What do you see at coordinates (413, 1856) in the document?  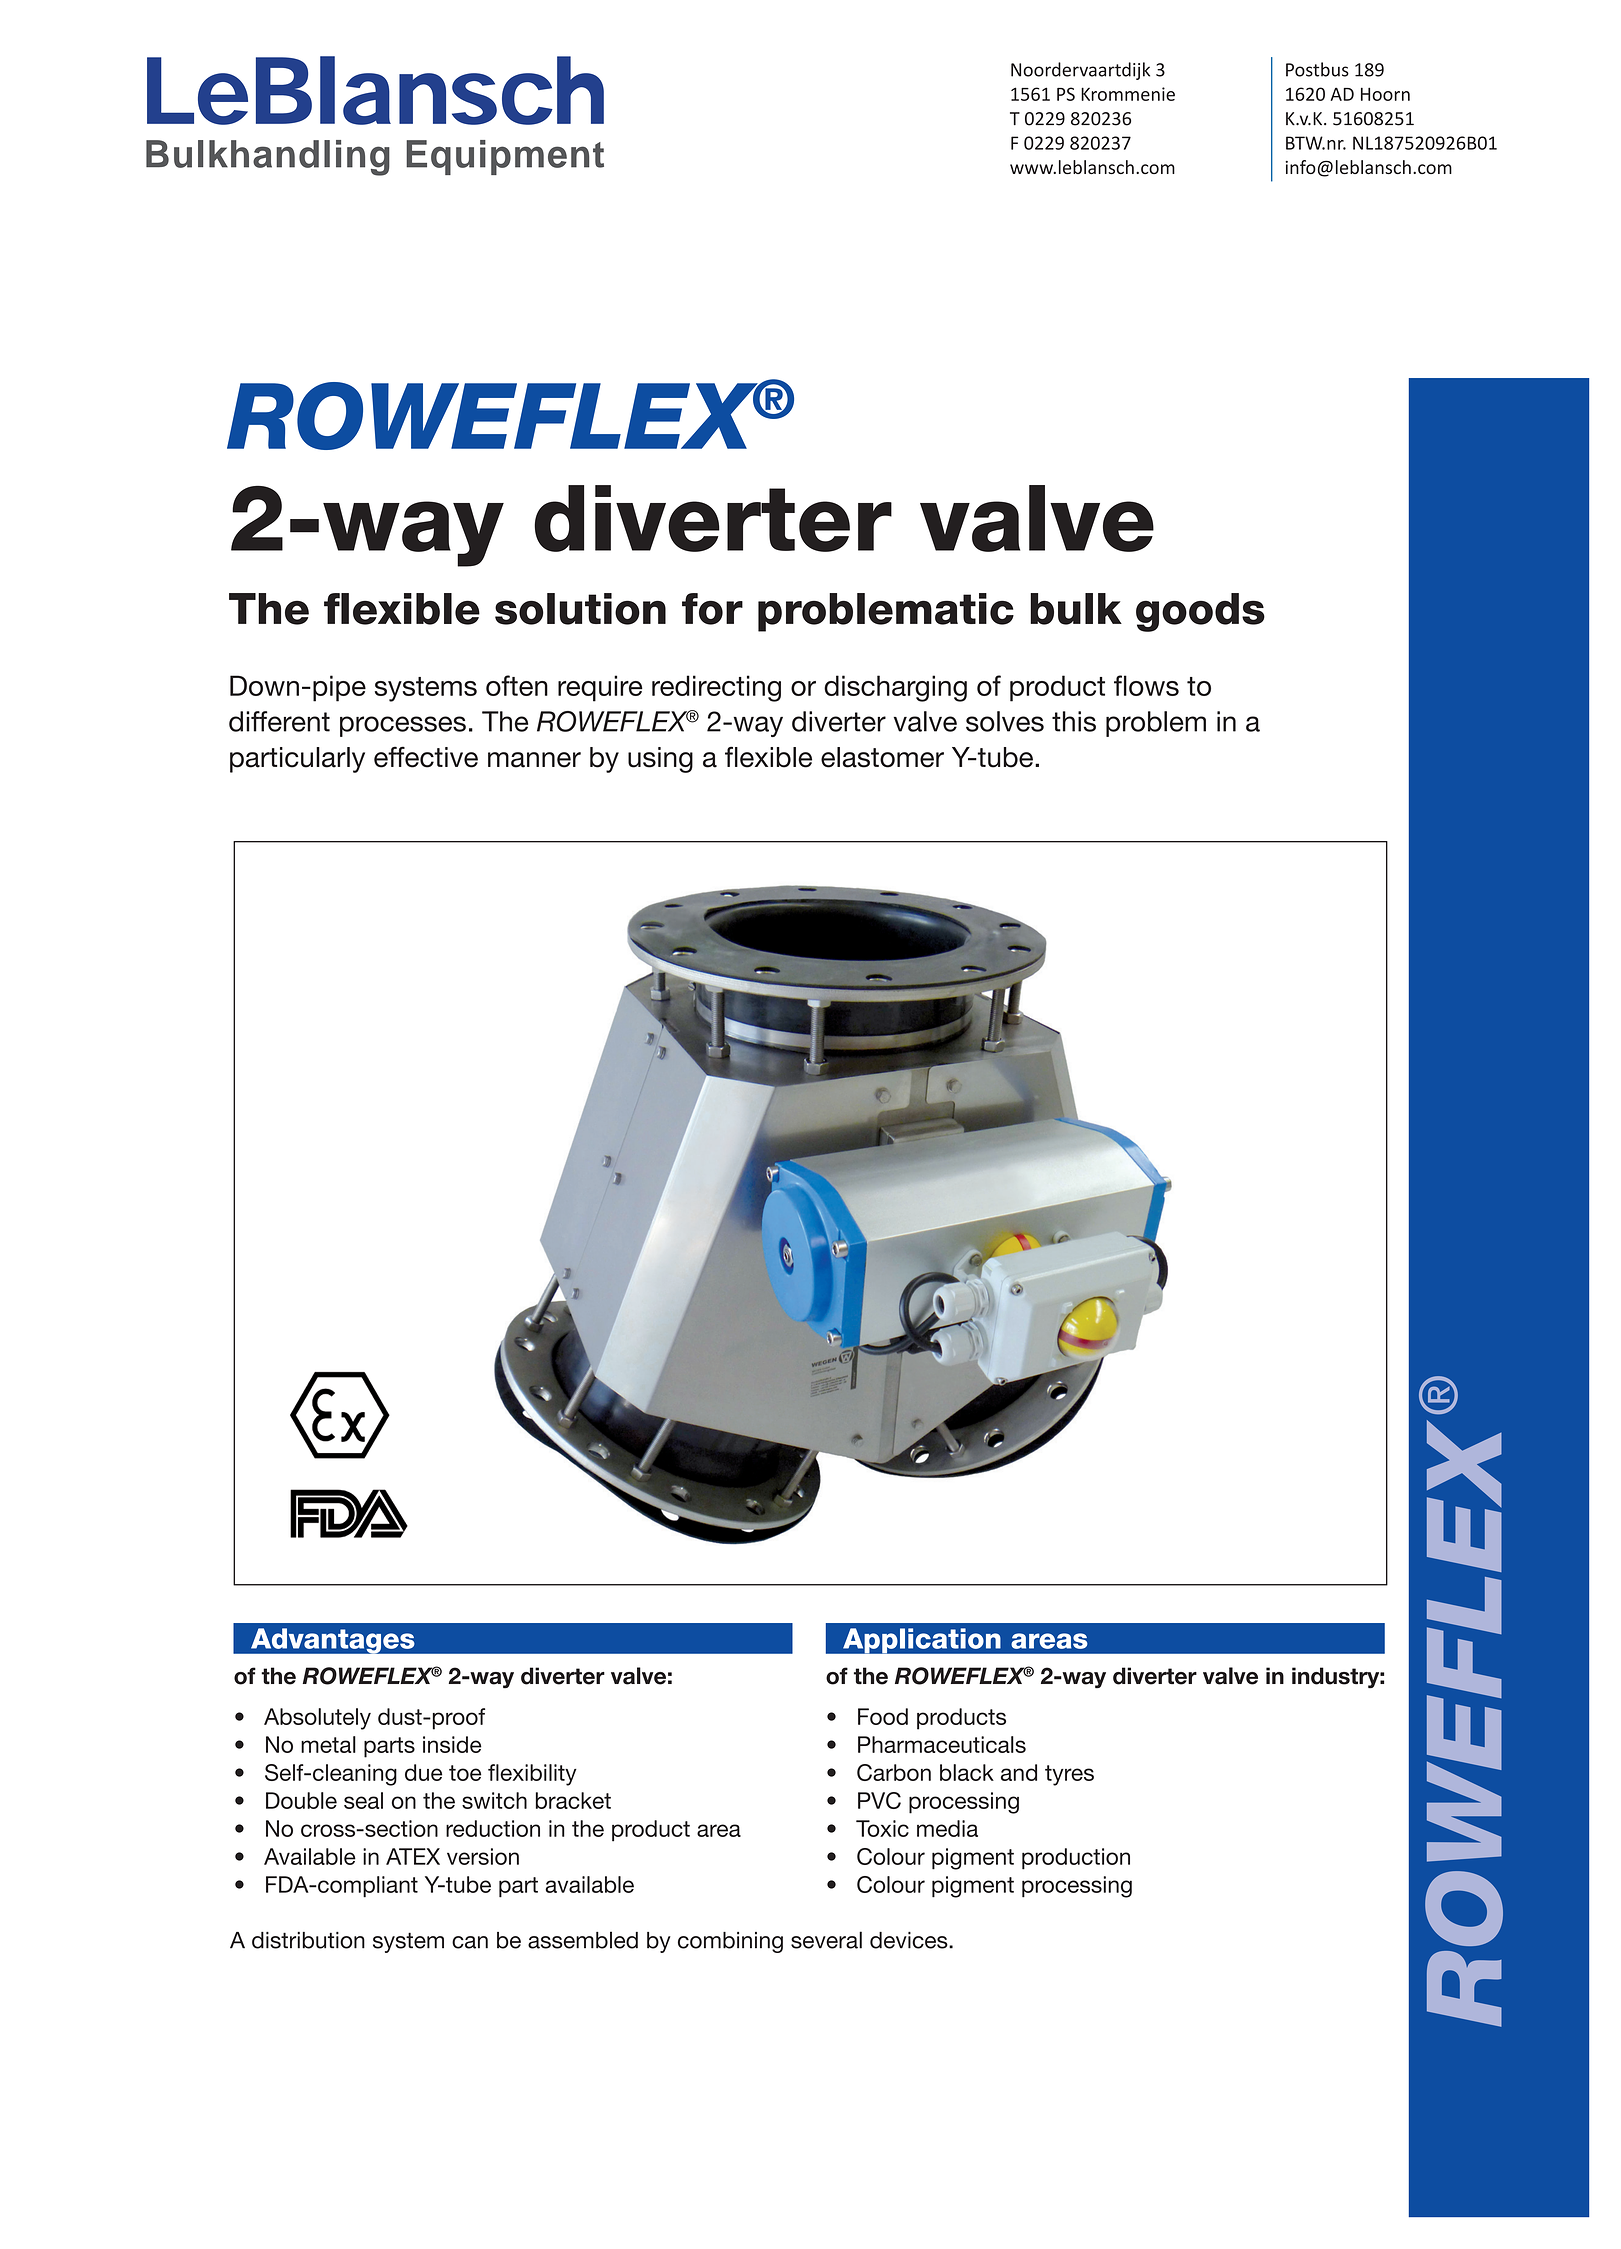 I see `ATEX` at bounding box center [413, 1856].
